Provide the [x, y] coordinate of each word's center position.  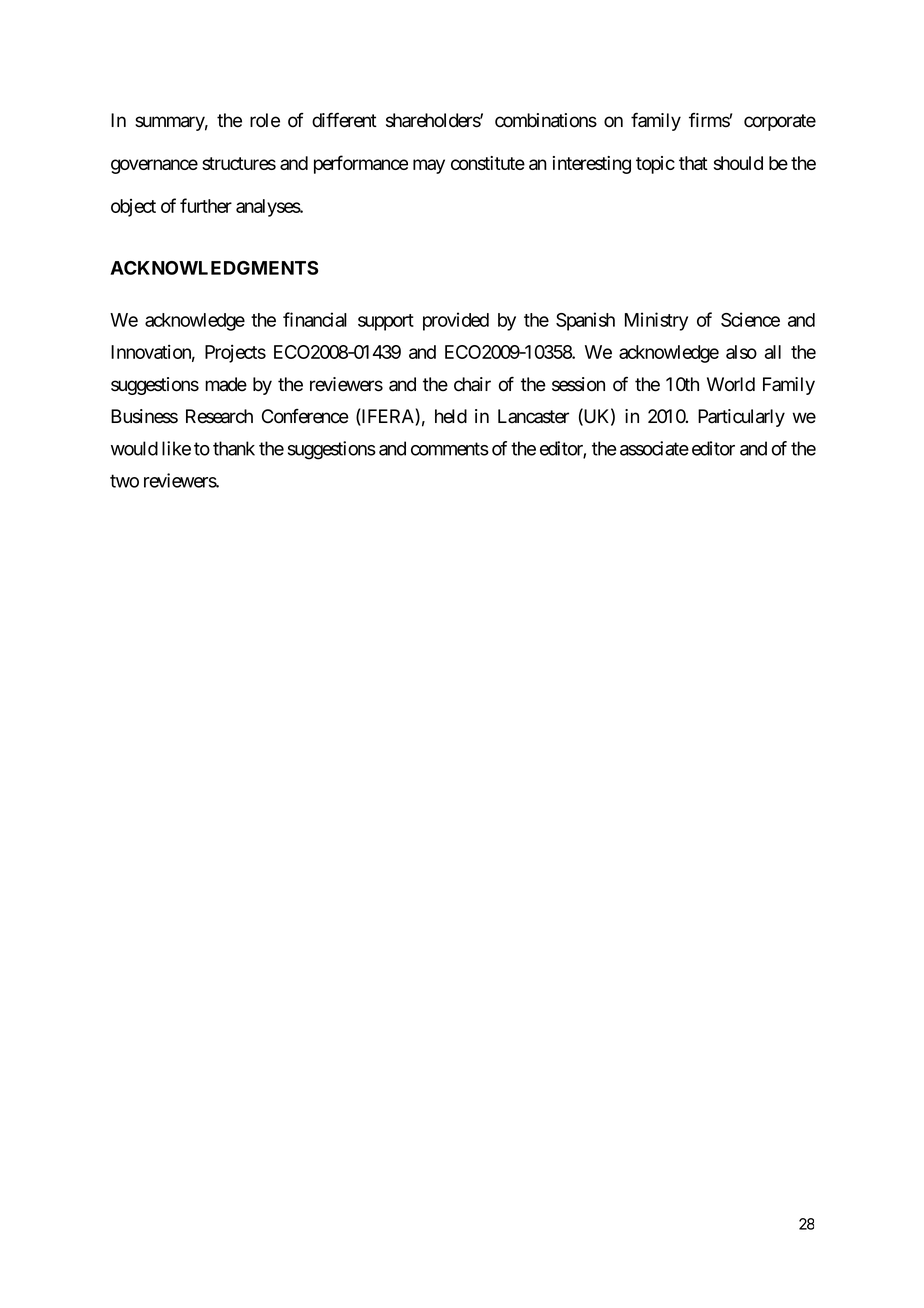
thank [234, 448]
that [693, 163]
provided [456, 321]
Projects [235, 354]
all [773, 352]
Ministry [656, 321]
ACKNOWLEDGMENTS [214, 268]
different [344, 120]
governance [154, 166]
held [451, 416]
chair [472, 384]
